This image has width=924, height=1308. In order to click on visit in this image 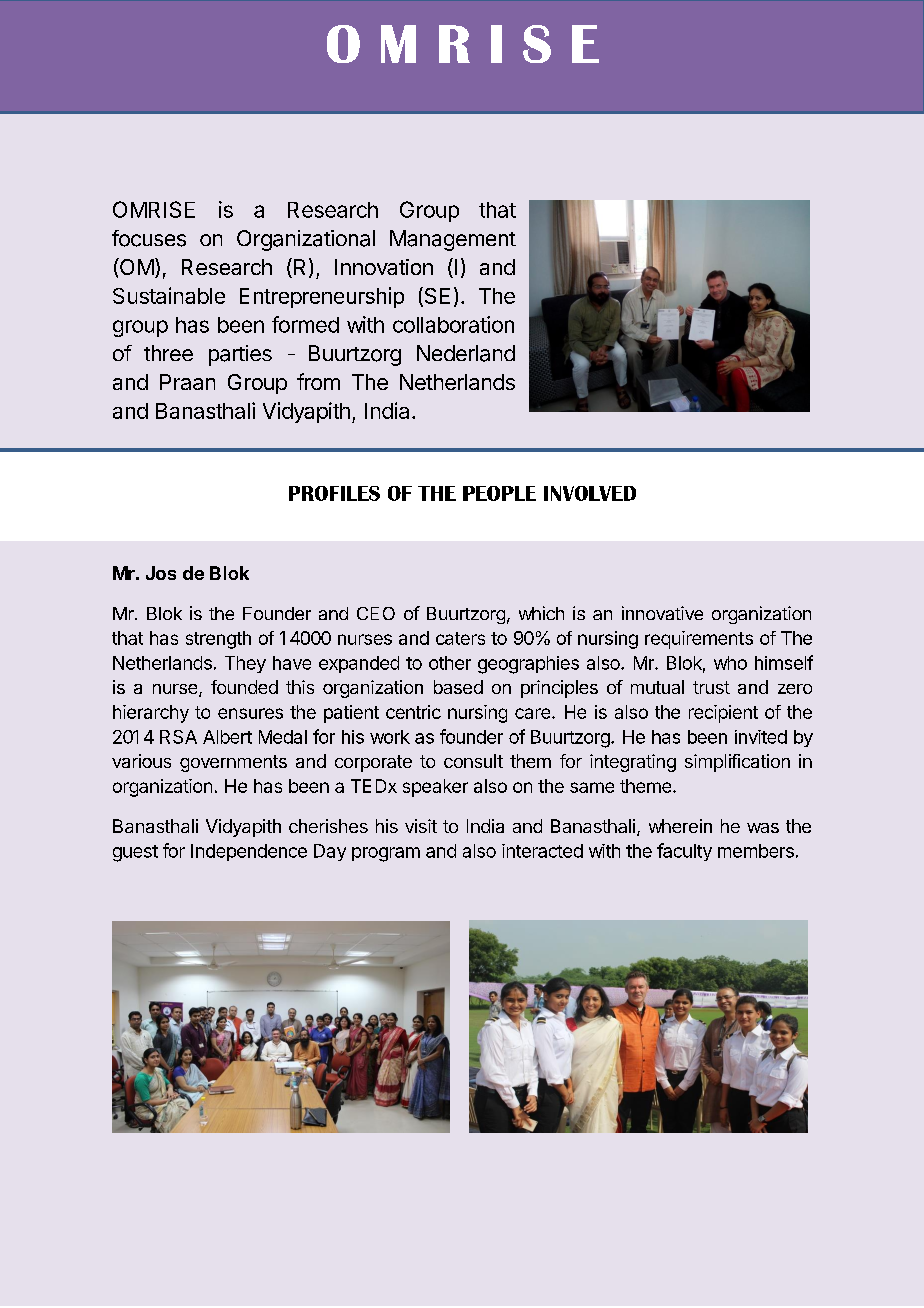, I will do `click(421, 826)`.
